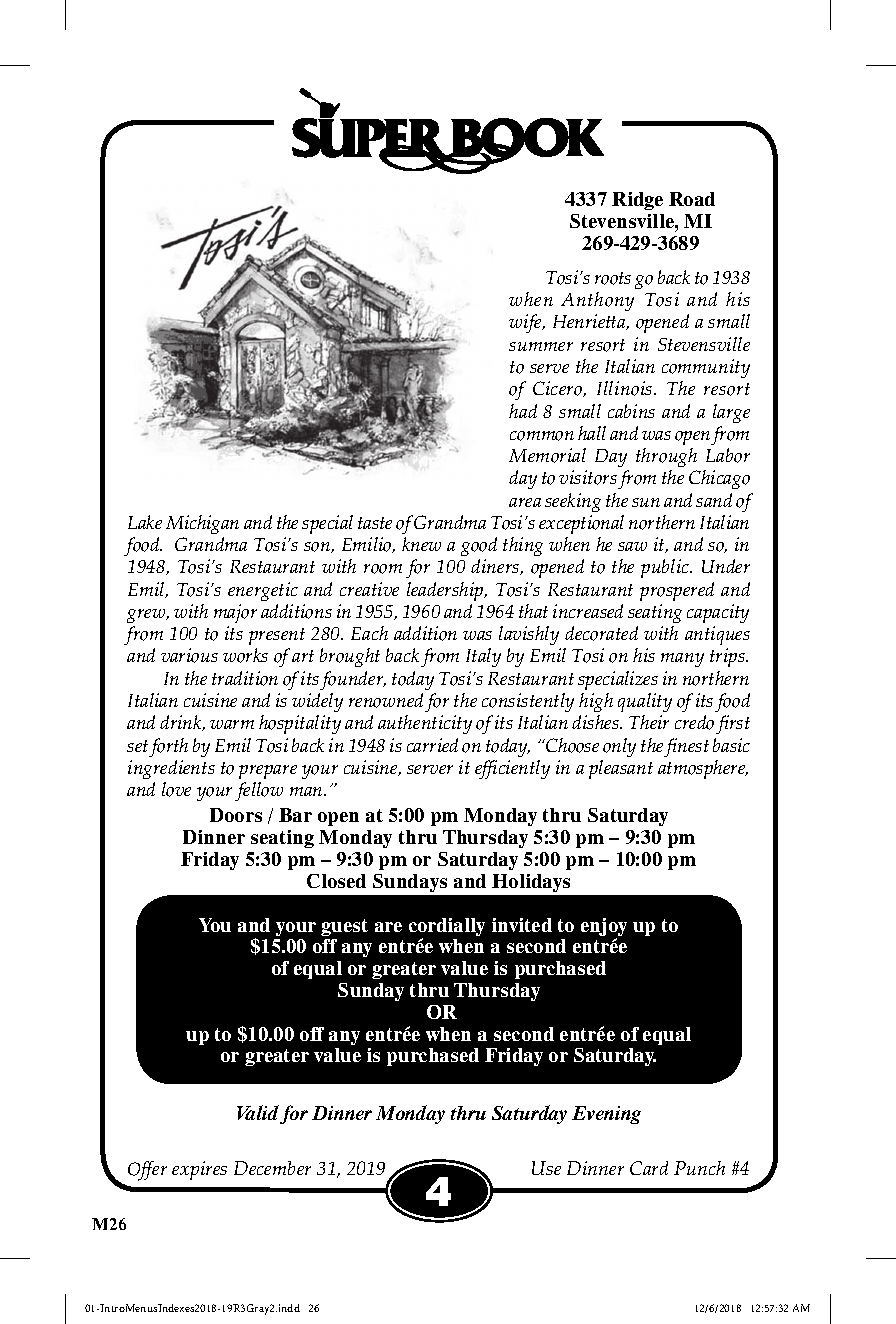 Image resolution: width=896 pixels, height=1324 pixels. What do you see at coordinates (649, 1168) in the document?
I see `Card` at bounding box center [649, 1168].
